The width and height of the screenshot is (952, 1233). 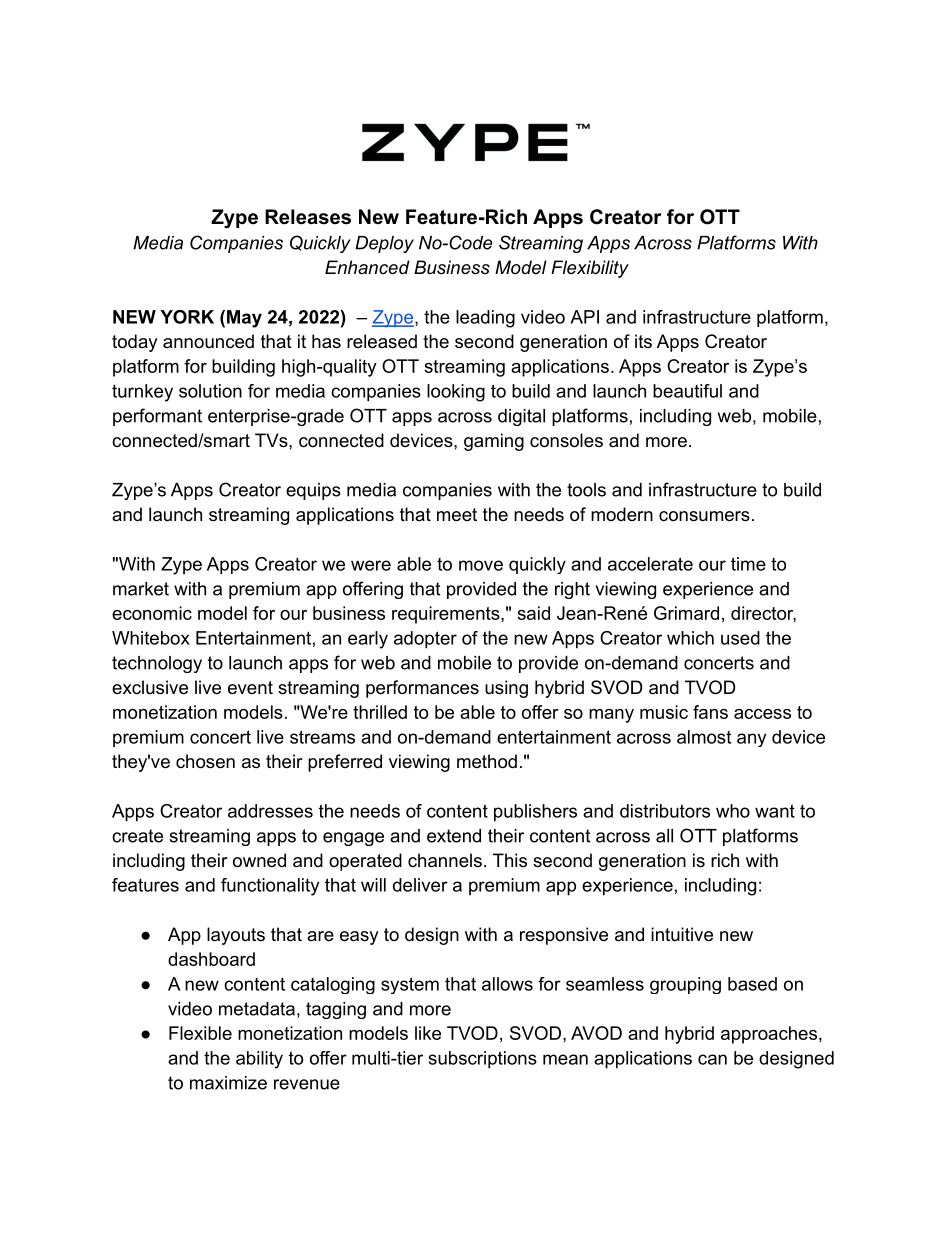 What do you see at coordinates (712, 1059) in the screenshot?
I see `can` at bounding box center [712, 1059].
